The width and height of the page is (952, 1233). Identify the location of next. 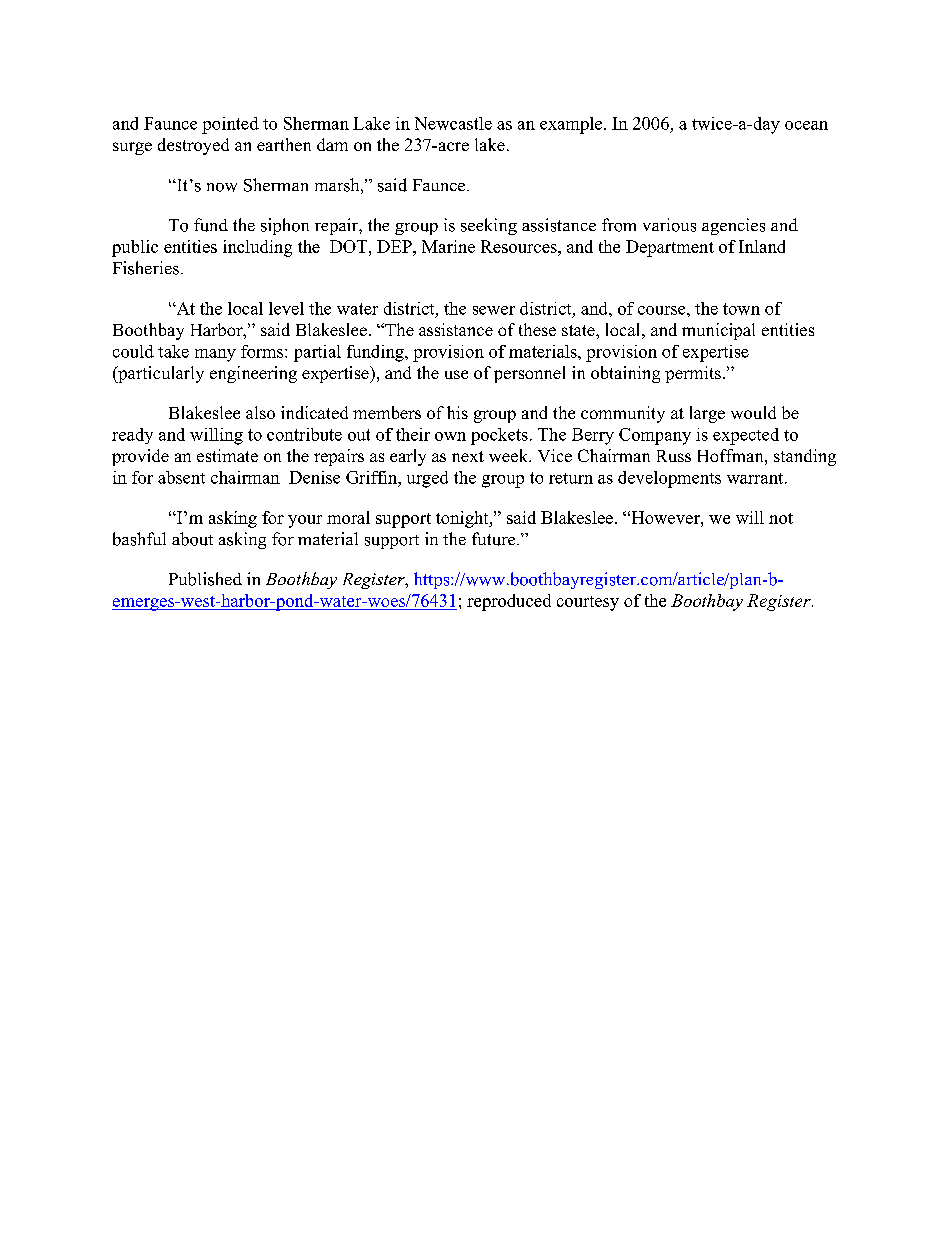
(468, 456).
